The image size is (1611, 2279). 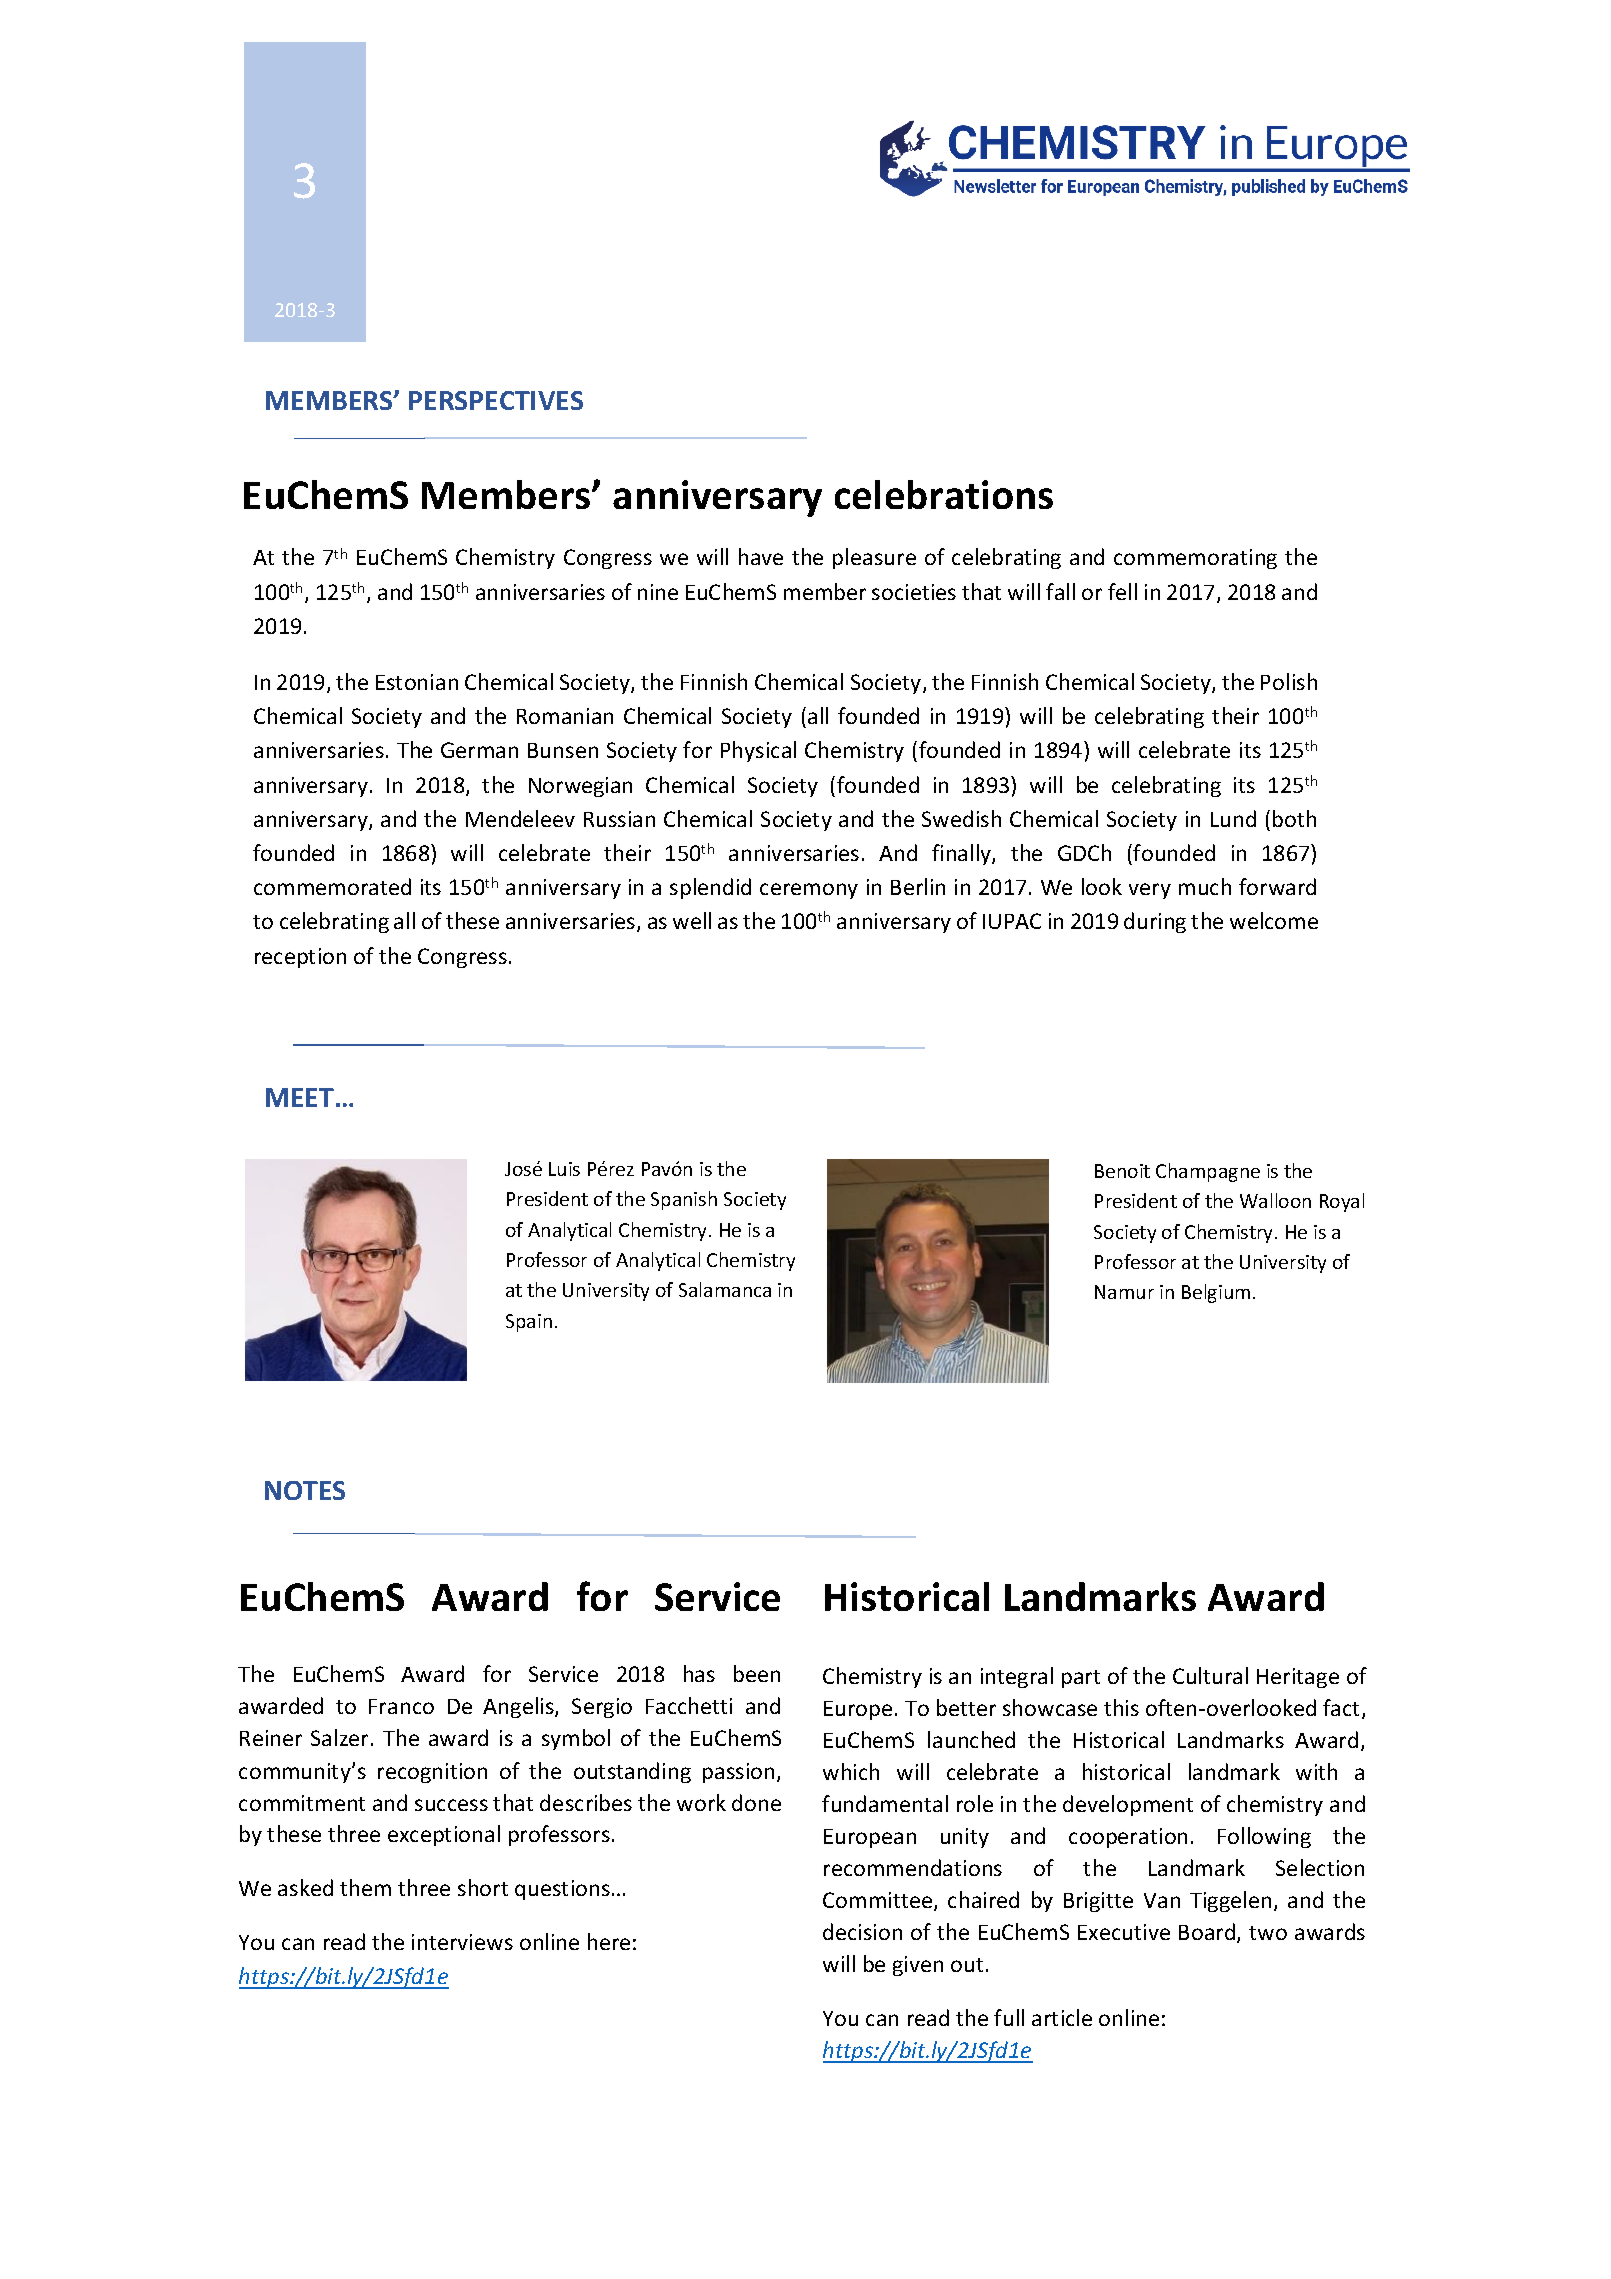 I want to click on Champagne, so click(x=1208, y=1172).
